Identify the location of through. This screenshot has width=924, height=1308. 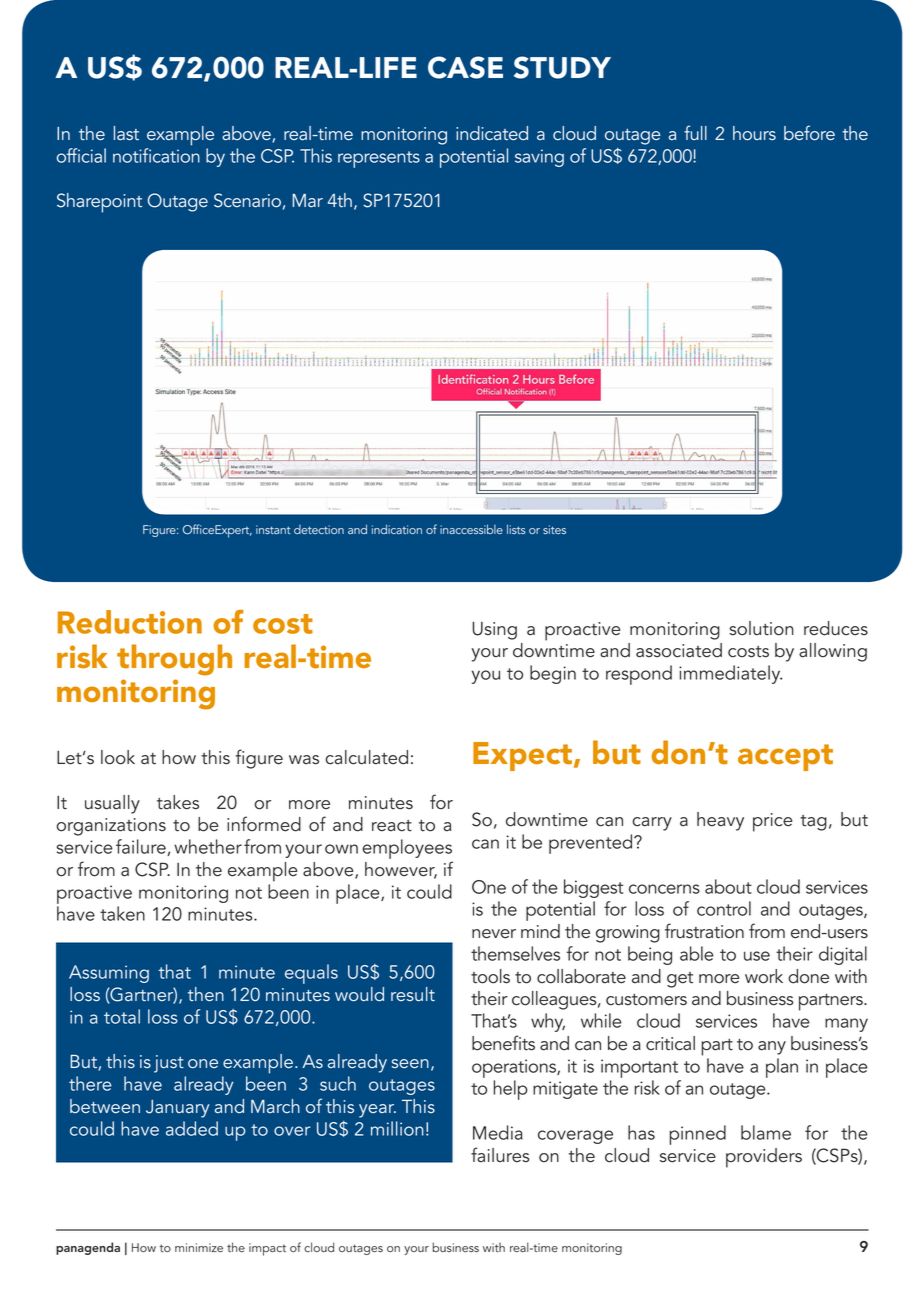
(174, 660).
